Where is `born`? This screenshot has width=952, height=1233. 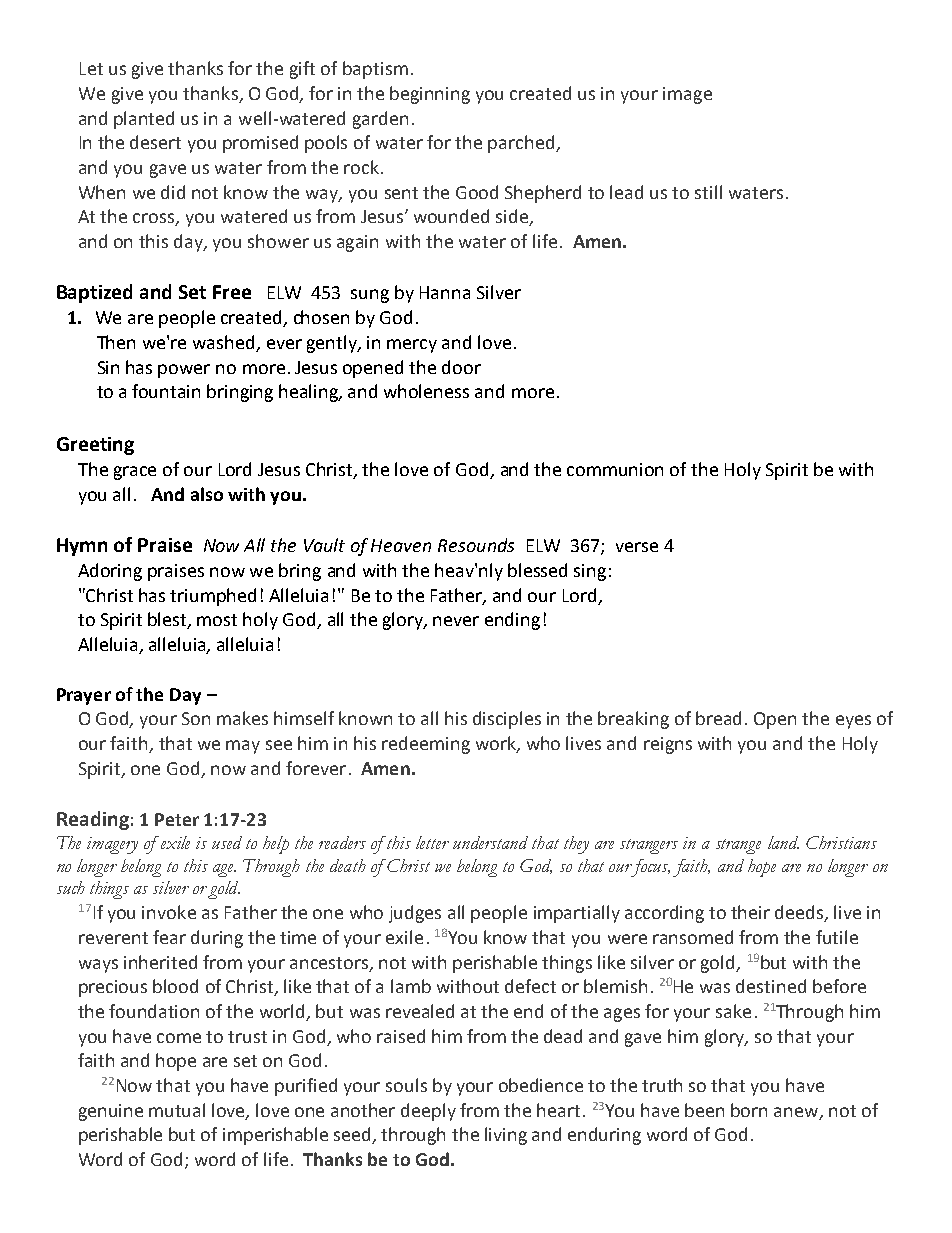
born is located at coordinates (749, 1110).
